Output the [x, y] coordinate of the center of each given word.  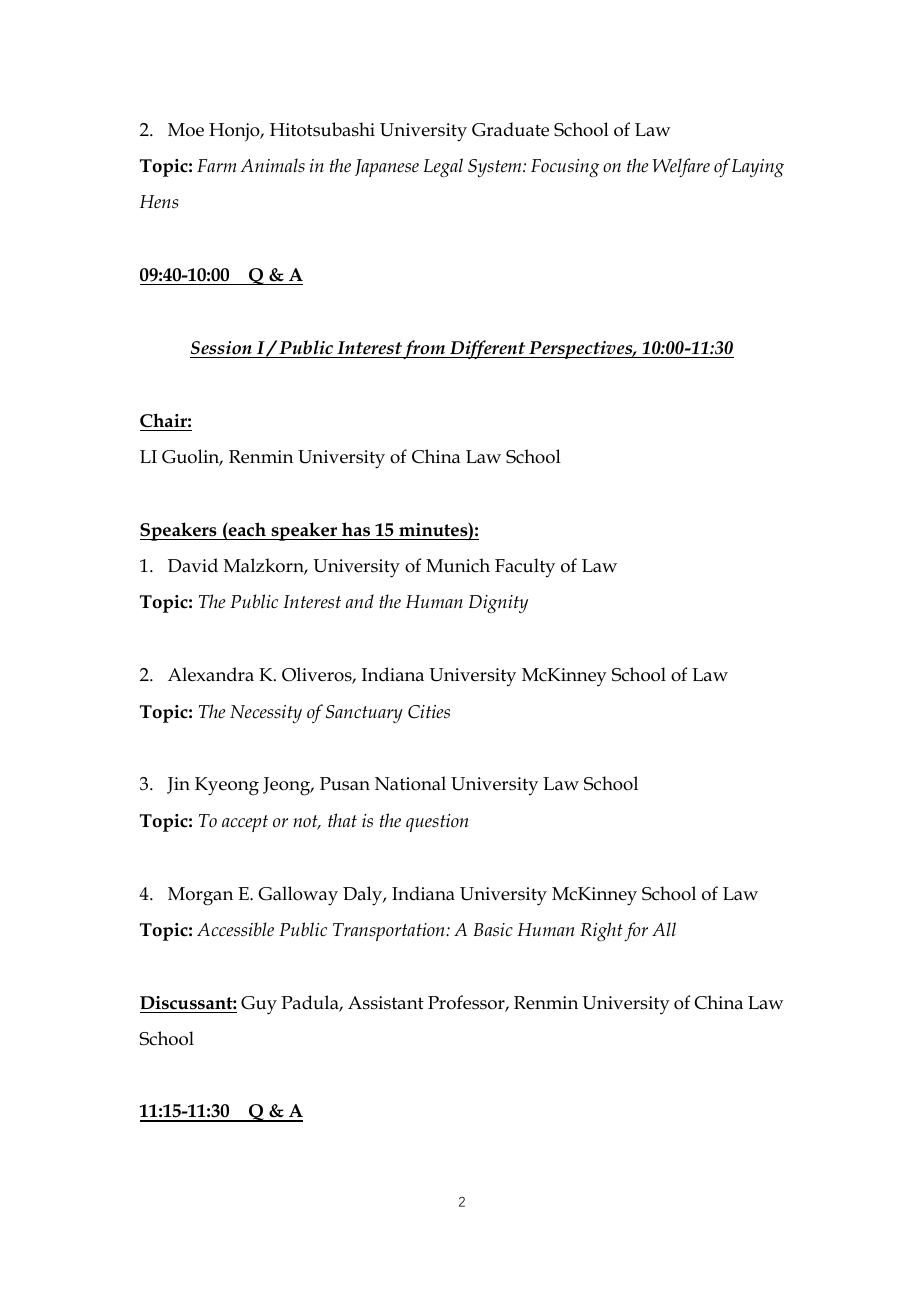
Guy [259, 1005]
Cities [429, 712]
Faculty [525, 568]
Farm [217, 165]
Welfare [681, 167]
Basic [493, 930]
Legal [443, 167]
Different [488, 349]
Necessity [266, 714]
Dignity [498, 604]
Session [221, 348]
